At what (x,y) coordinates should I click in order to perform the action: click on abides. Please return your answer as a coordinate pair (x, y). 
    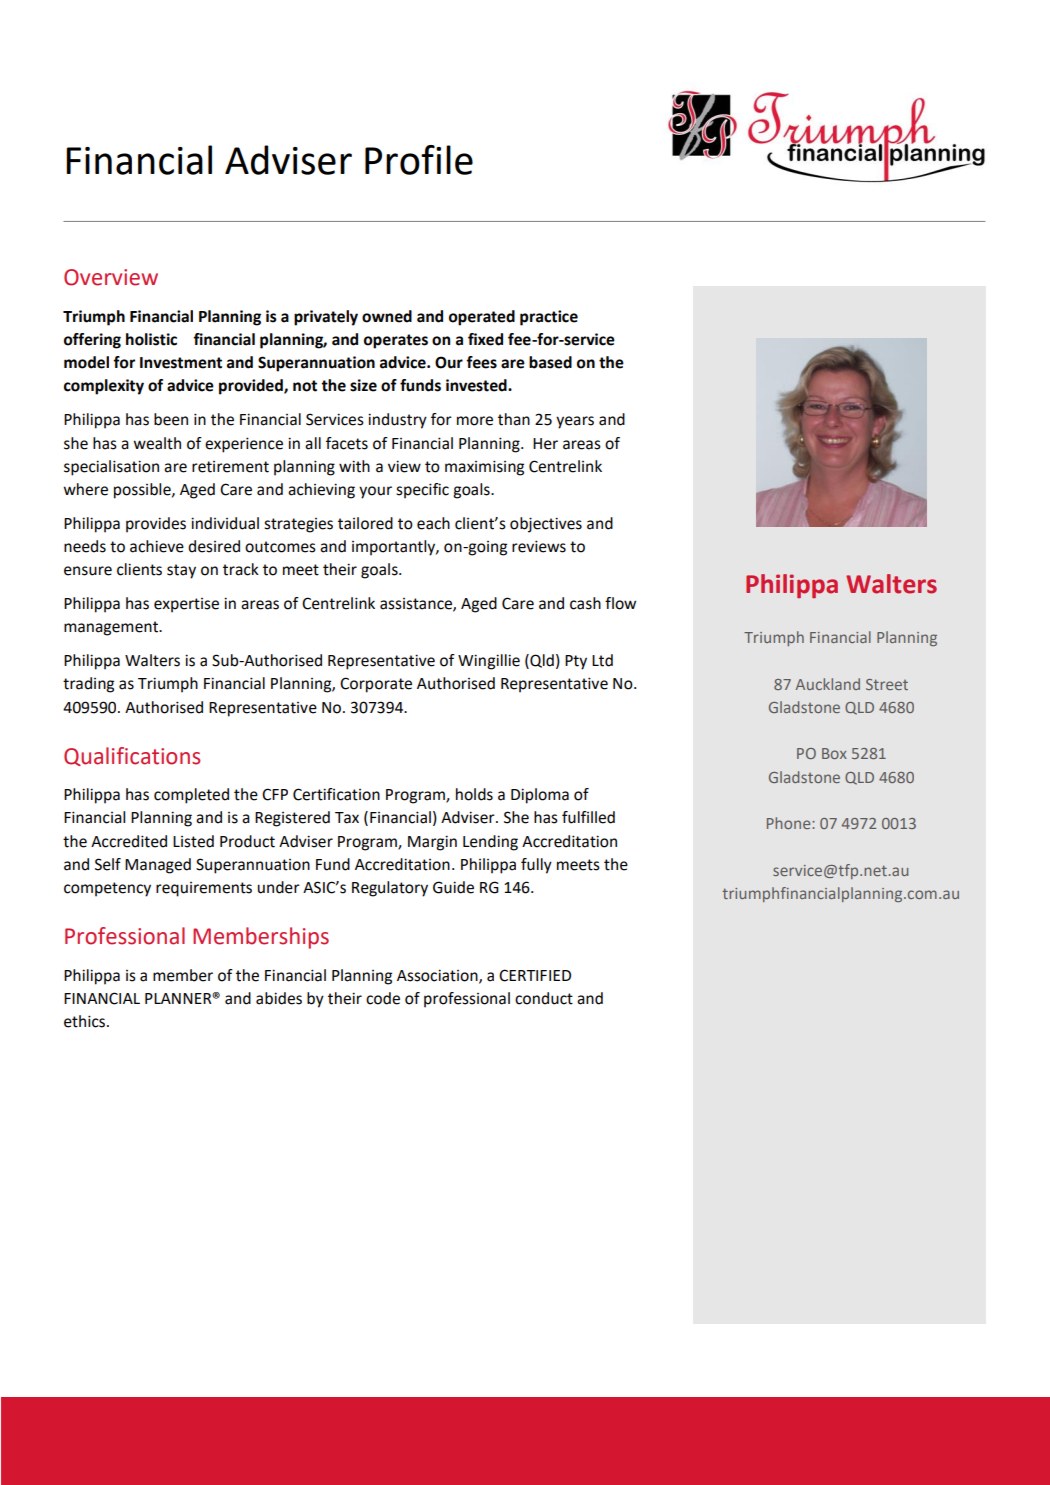
    Looking at the image, I should click on (279, 998).
